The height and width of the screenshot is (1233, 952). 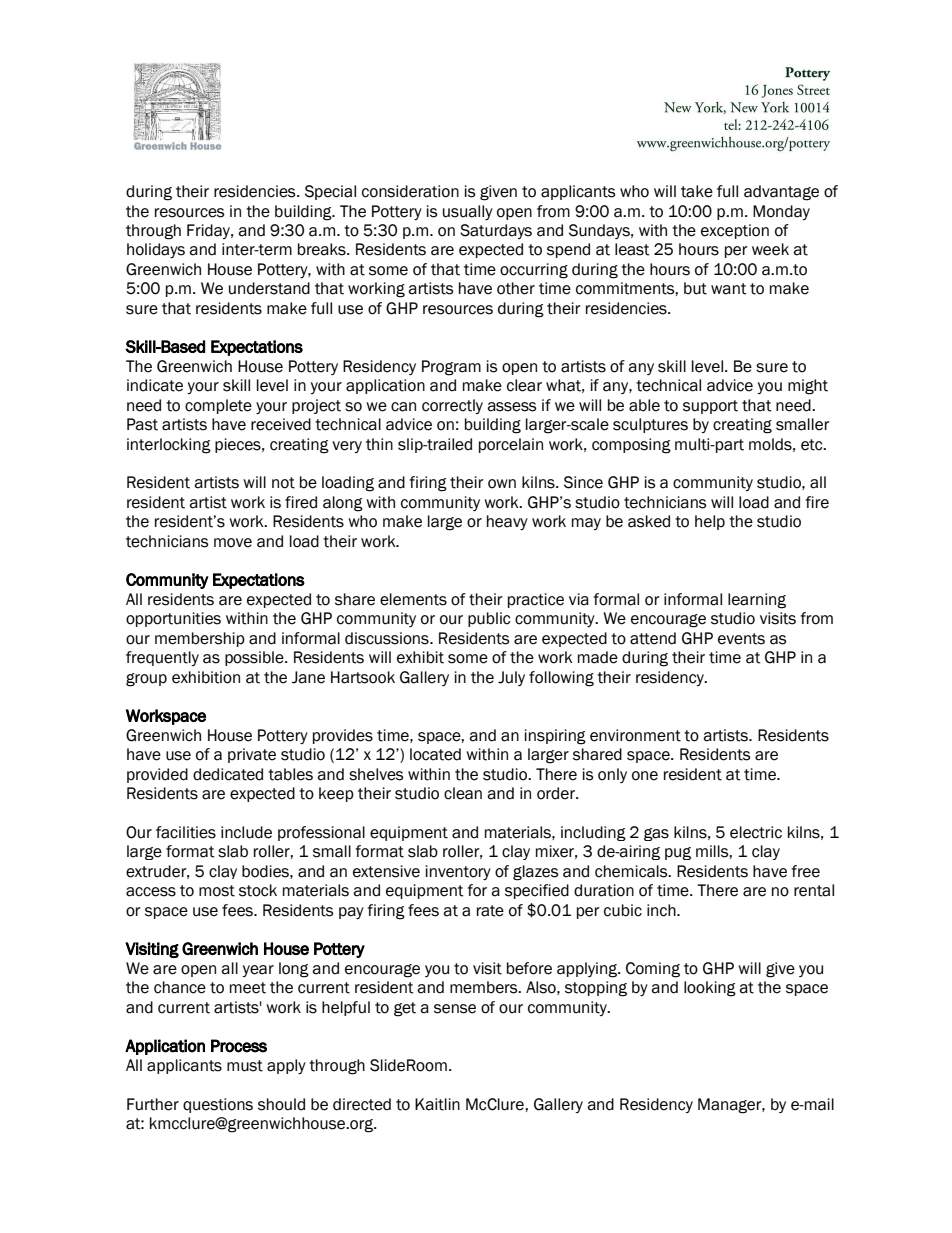 I want to click on asked, so click(x=649, y=521).
